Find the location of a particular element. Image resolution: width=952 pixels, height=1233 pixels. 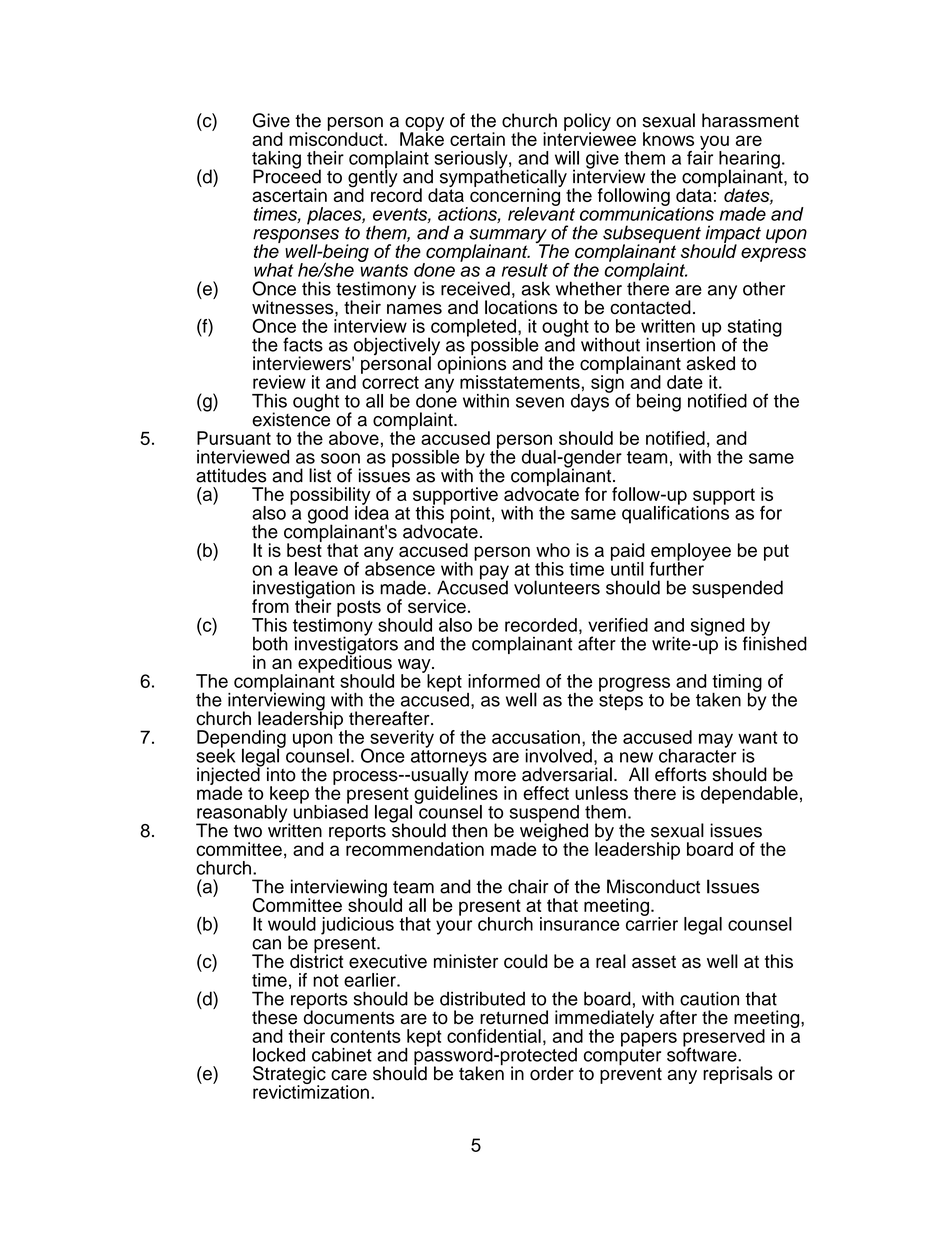

confidential is located at coordinates (494, 1036).
